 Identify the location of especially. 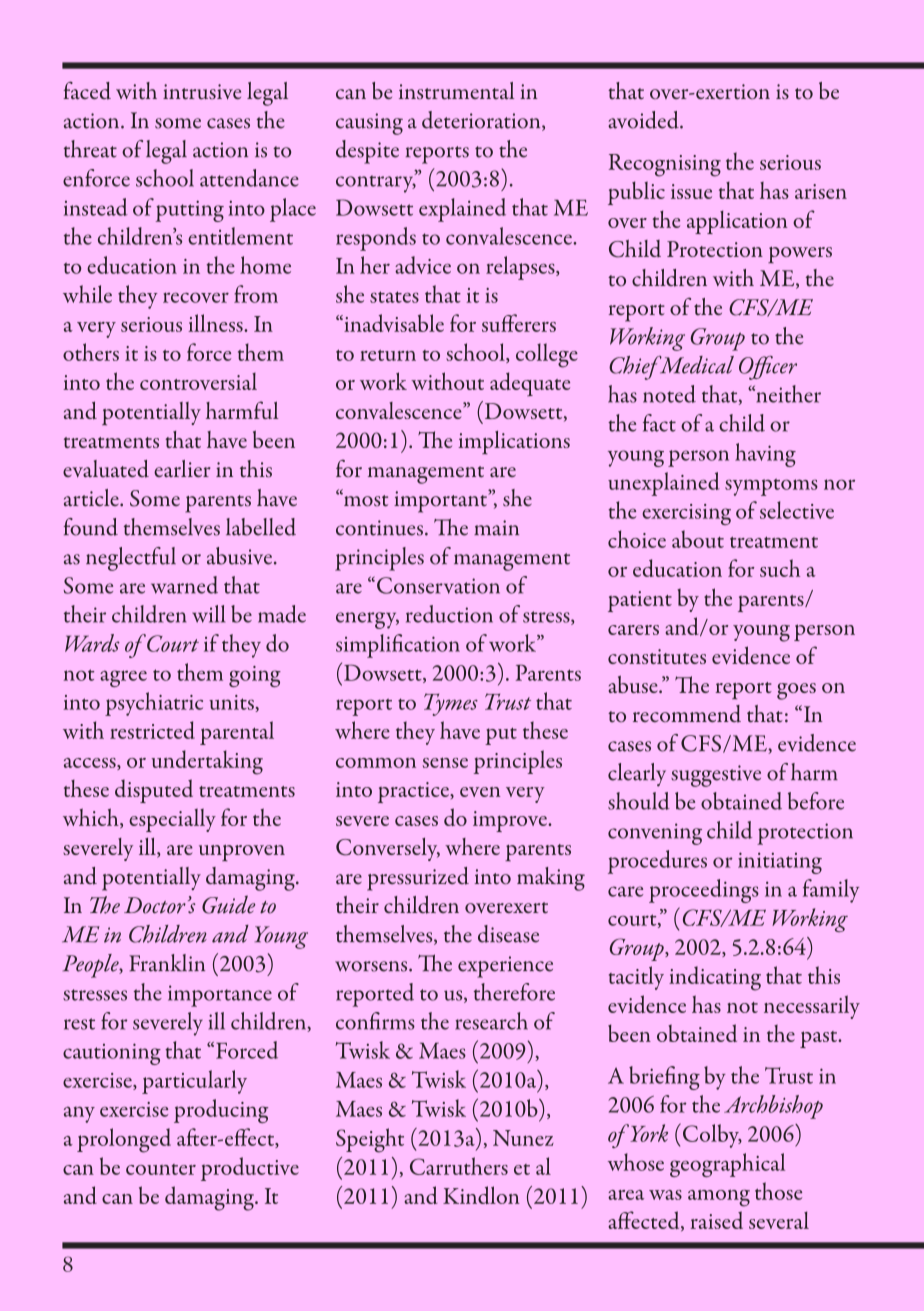
(172, 820).
